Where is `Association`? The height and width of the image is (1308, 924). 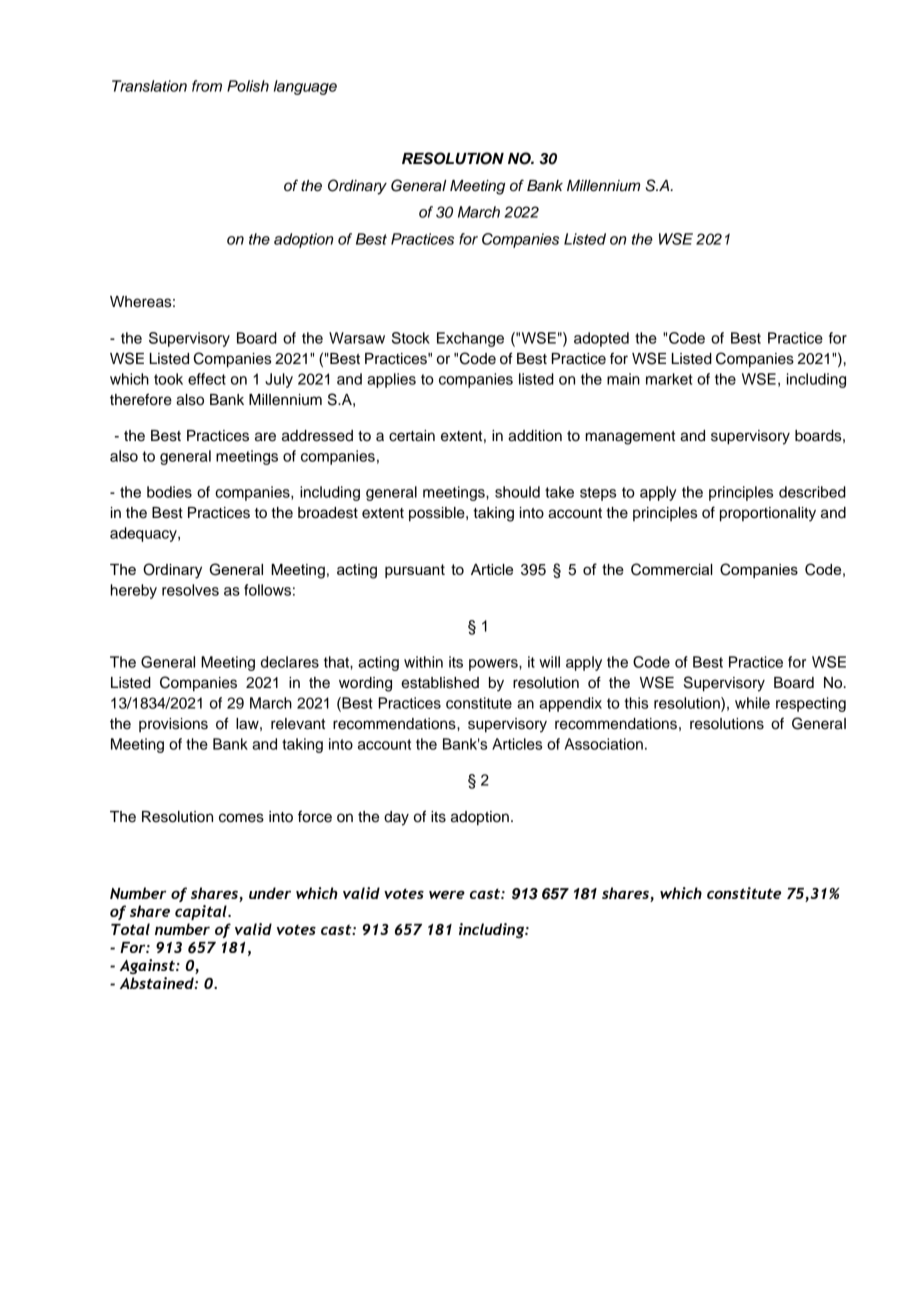 Association is located at coordinates (604, 744).
